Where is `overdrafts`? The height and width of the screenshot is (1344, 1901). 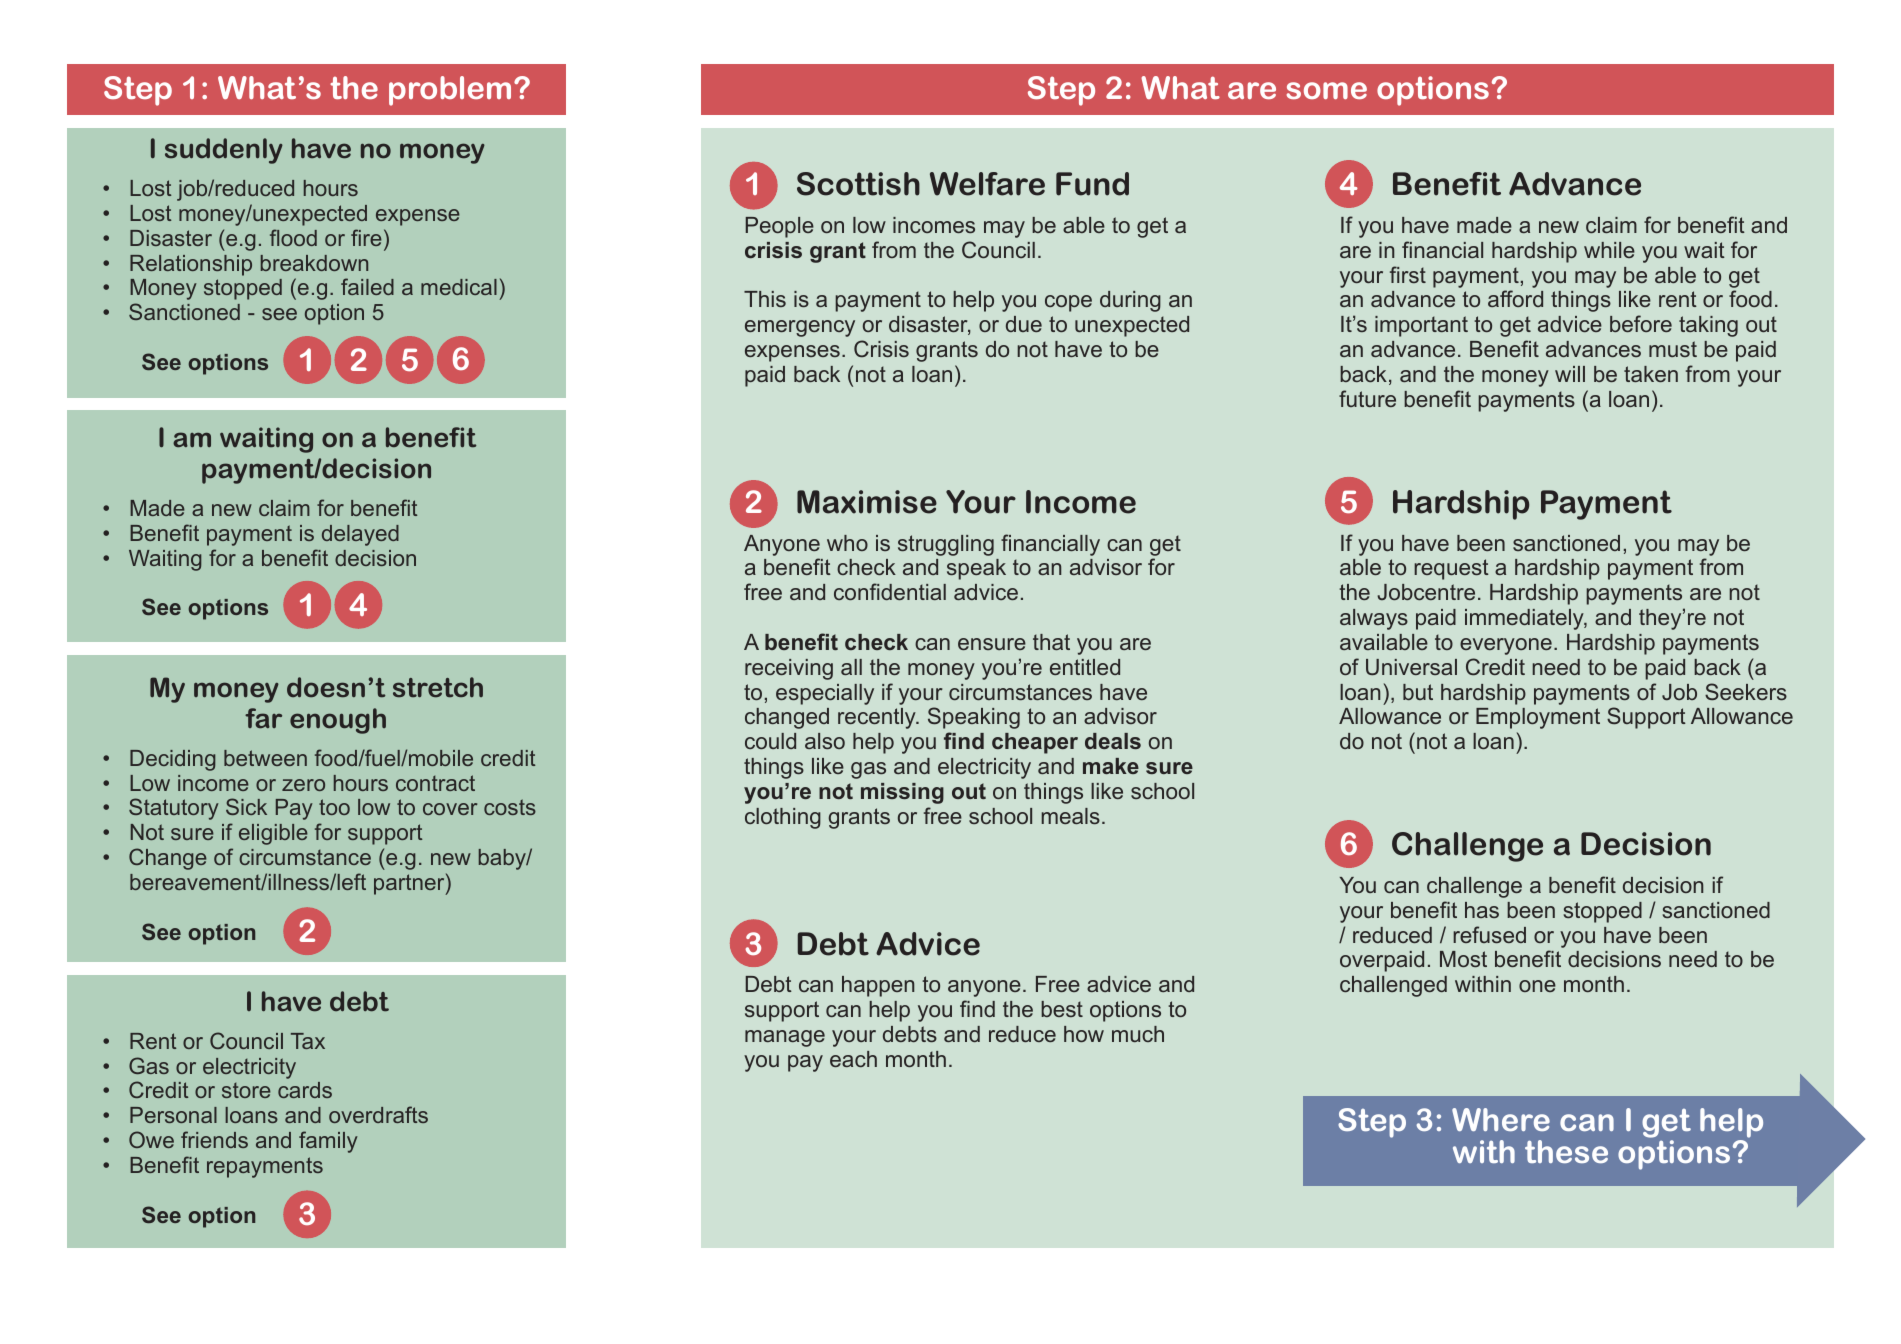 overdrafts is located at coordinates (378, 1114).
